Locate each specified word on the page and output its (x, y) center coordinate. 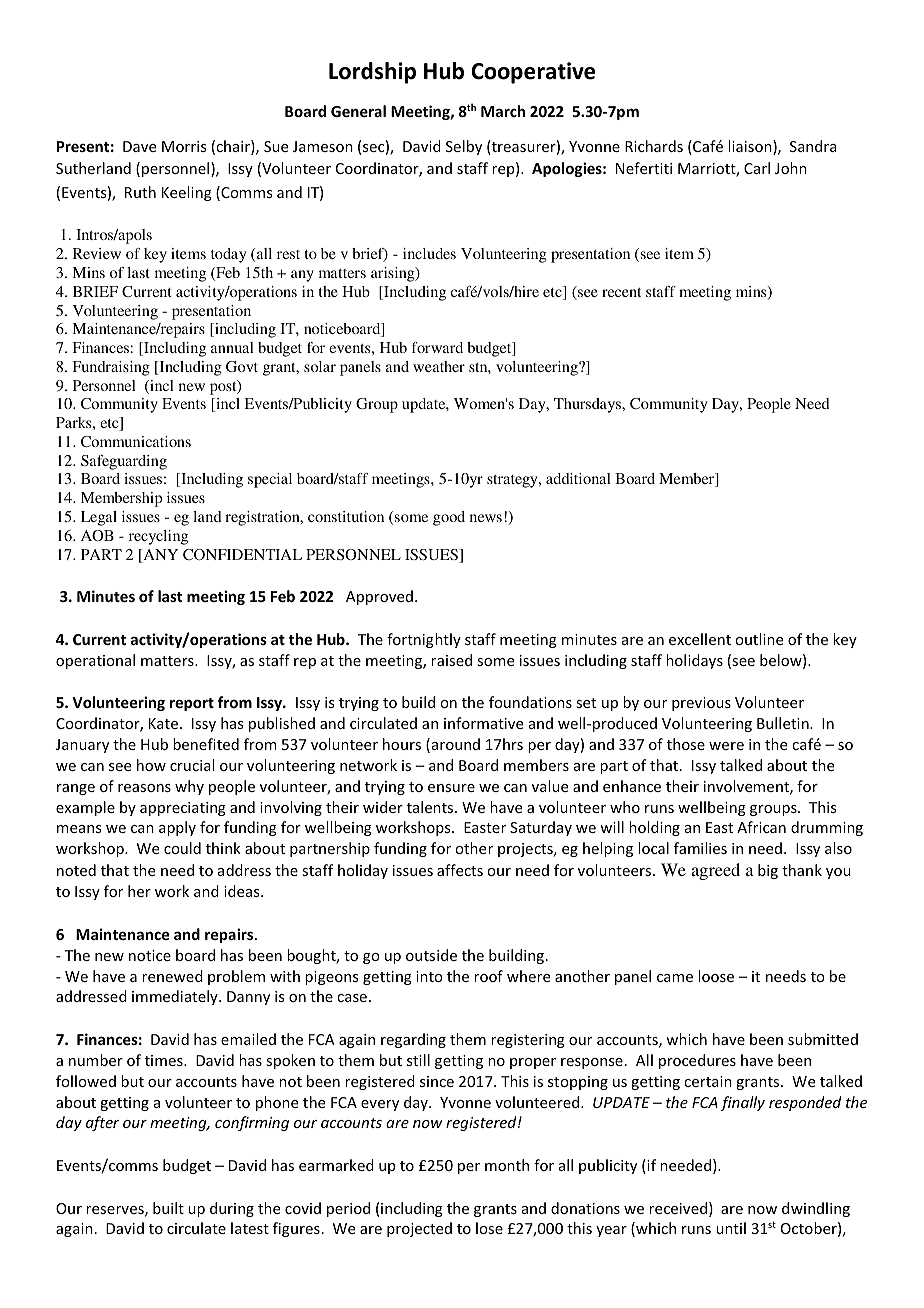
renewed (172, 976)
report (192, 704)
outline (759, 639)
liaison (751, 147)
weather (439, 366)
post (224, 387)
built (168, 1208)
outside (431, 955)
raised (451, 660)
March (503, 111)
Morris (184, 146)
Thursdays (588, 405)
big (768, 871)
